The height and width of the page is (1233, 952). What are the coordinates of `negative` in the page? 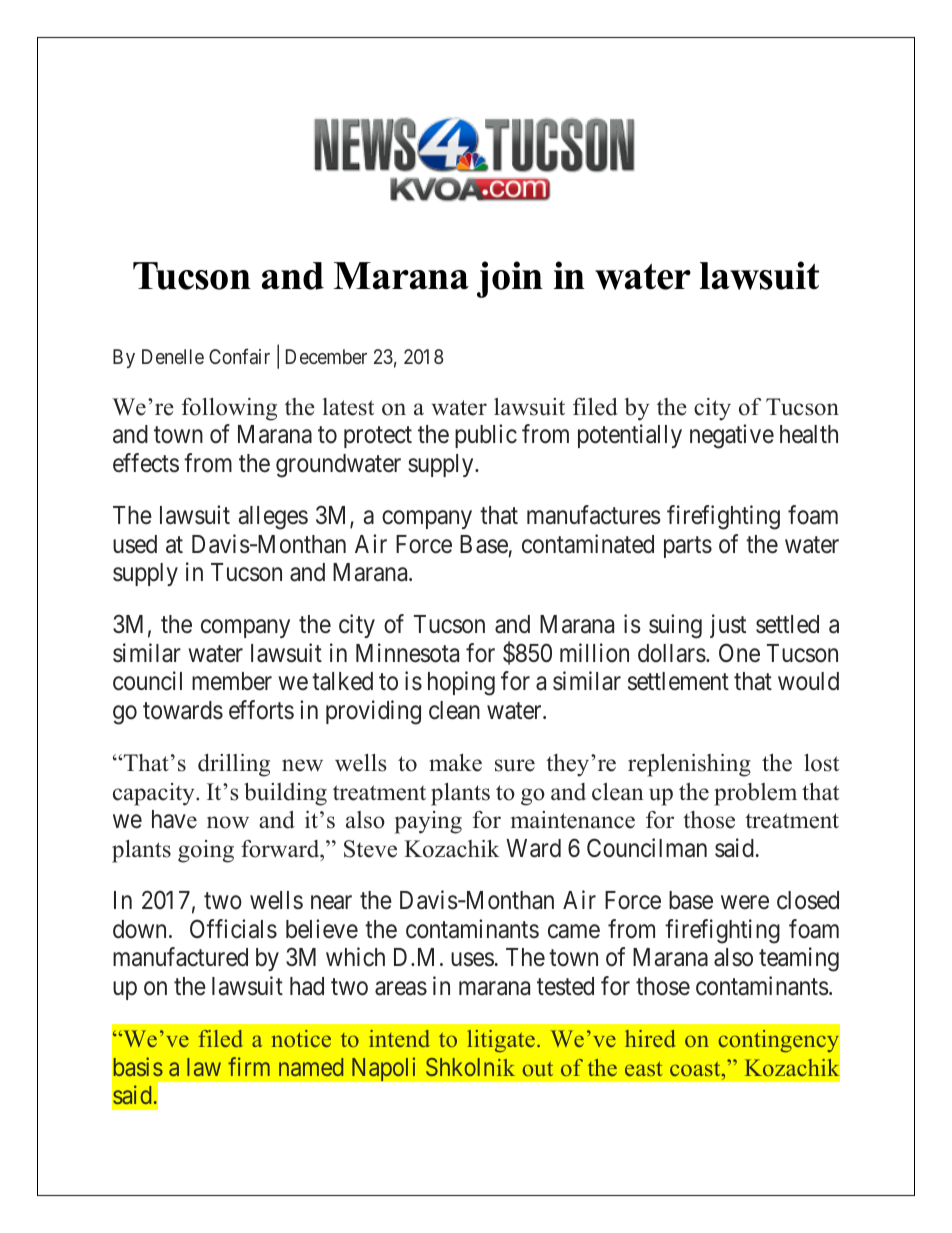 It's located at (732, 436).
